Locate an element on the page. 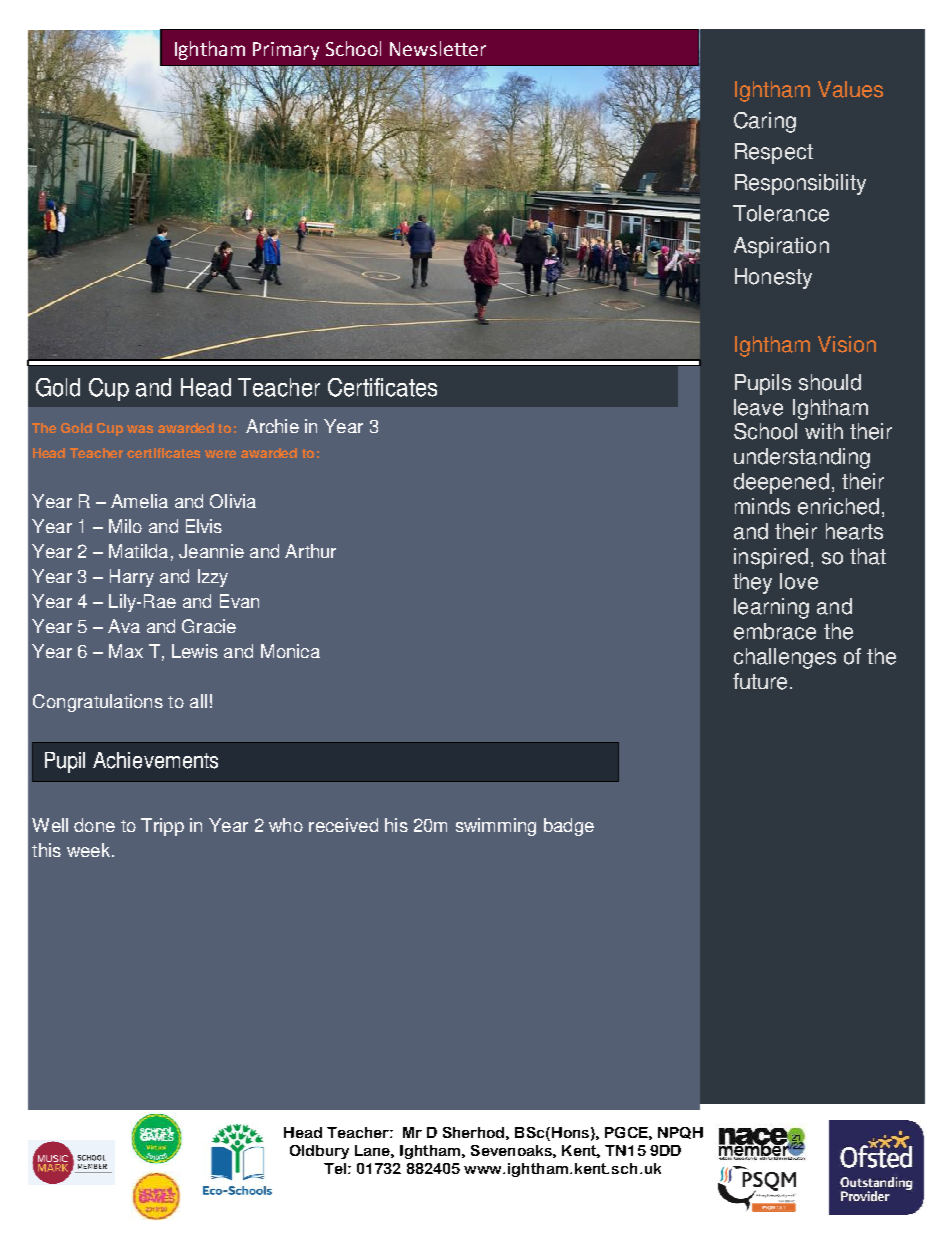 The image size is (952, 1233). Newsletter is located at coordinates (438, 48).
